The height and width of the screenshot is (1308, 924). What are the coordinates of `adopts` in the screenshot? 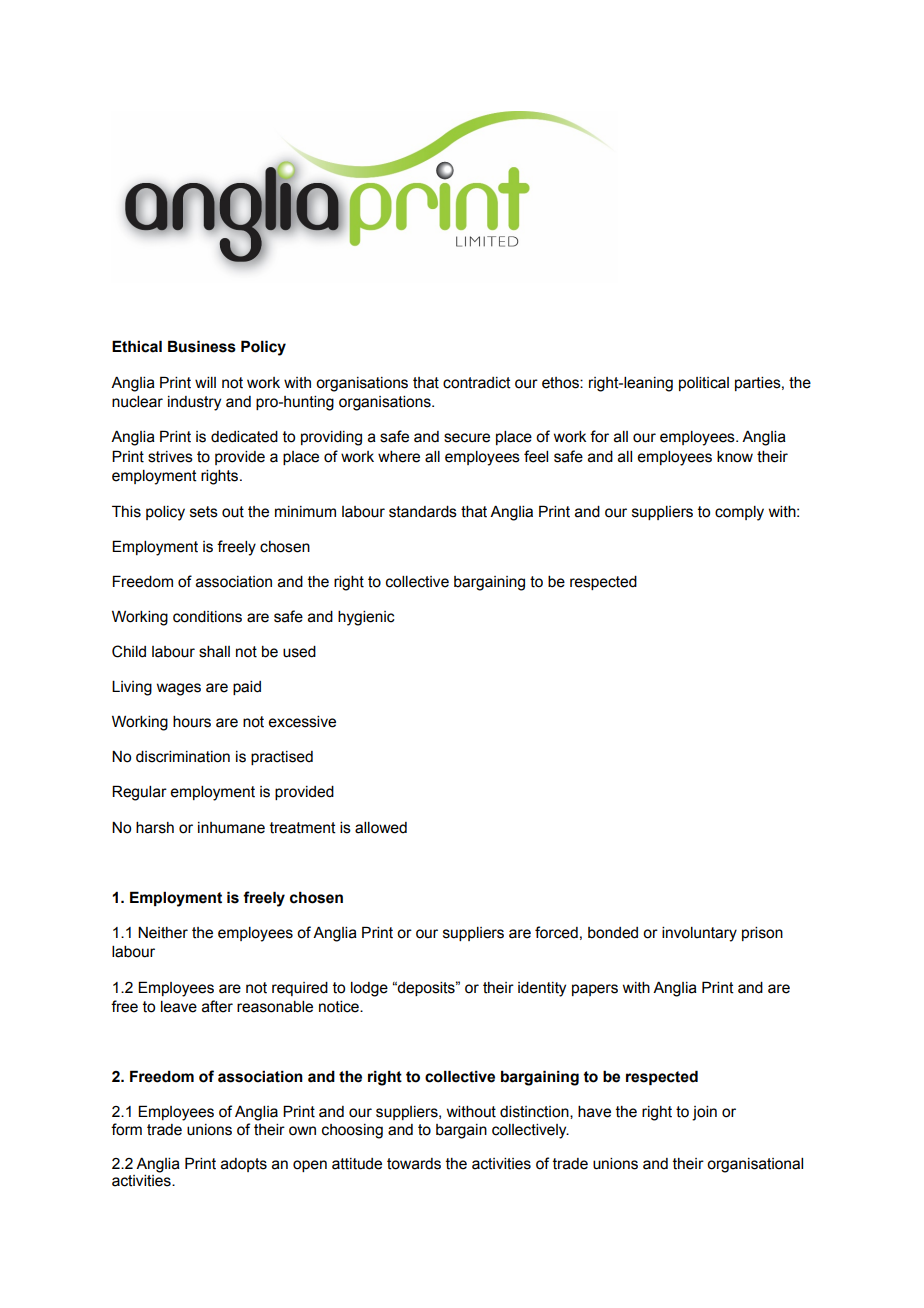 It's located at (244, 1165).
